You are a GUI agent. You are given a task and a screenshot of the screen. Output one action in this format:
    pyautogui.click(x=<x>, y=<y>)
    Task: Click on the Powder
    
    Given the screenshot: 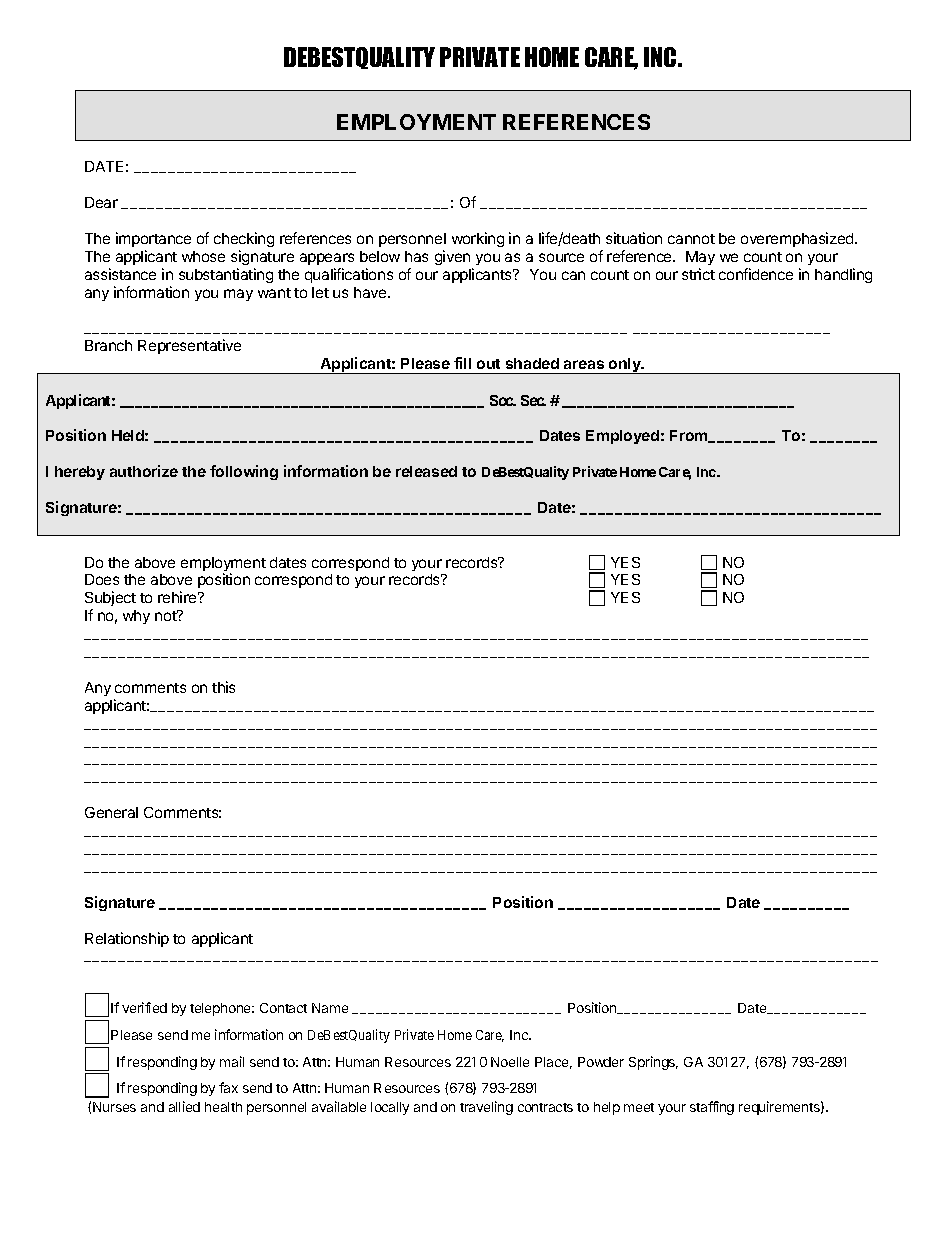 What is the action you would take?
    pyautogui.click(x=601, y=1062)
